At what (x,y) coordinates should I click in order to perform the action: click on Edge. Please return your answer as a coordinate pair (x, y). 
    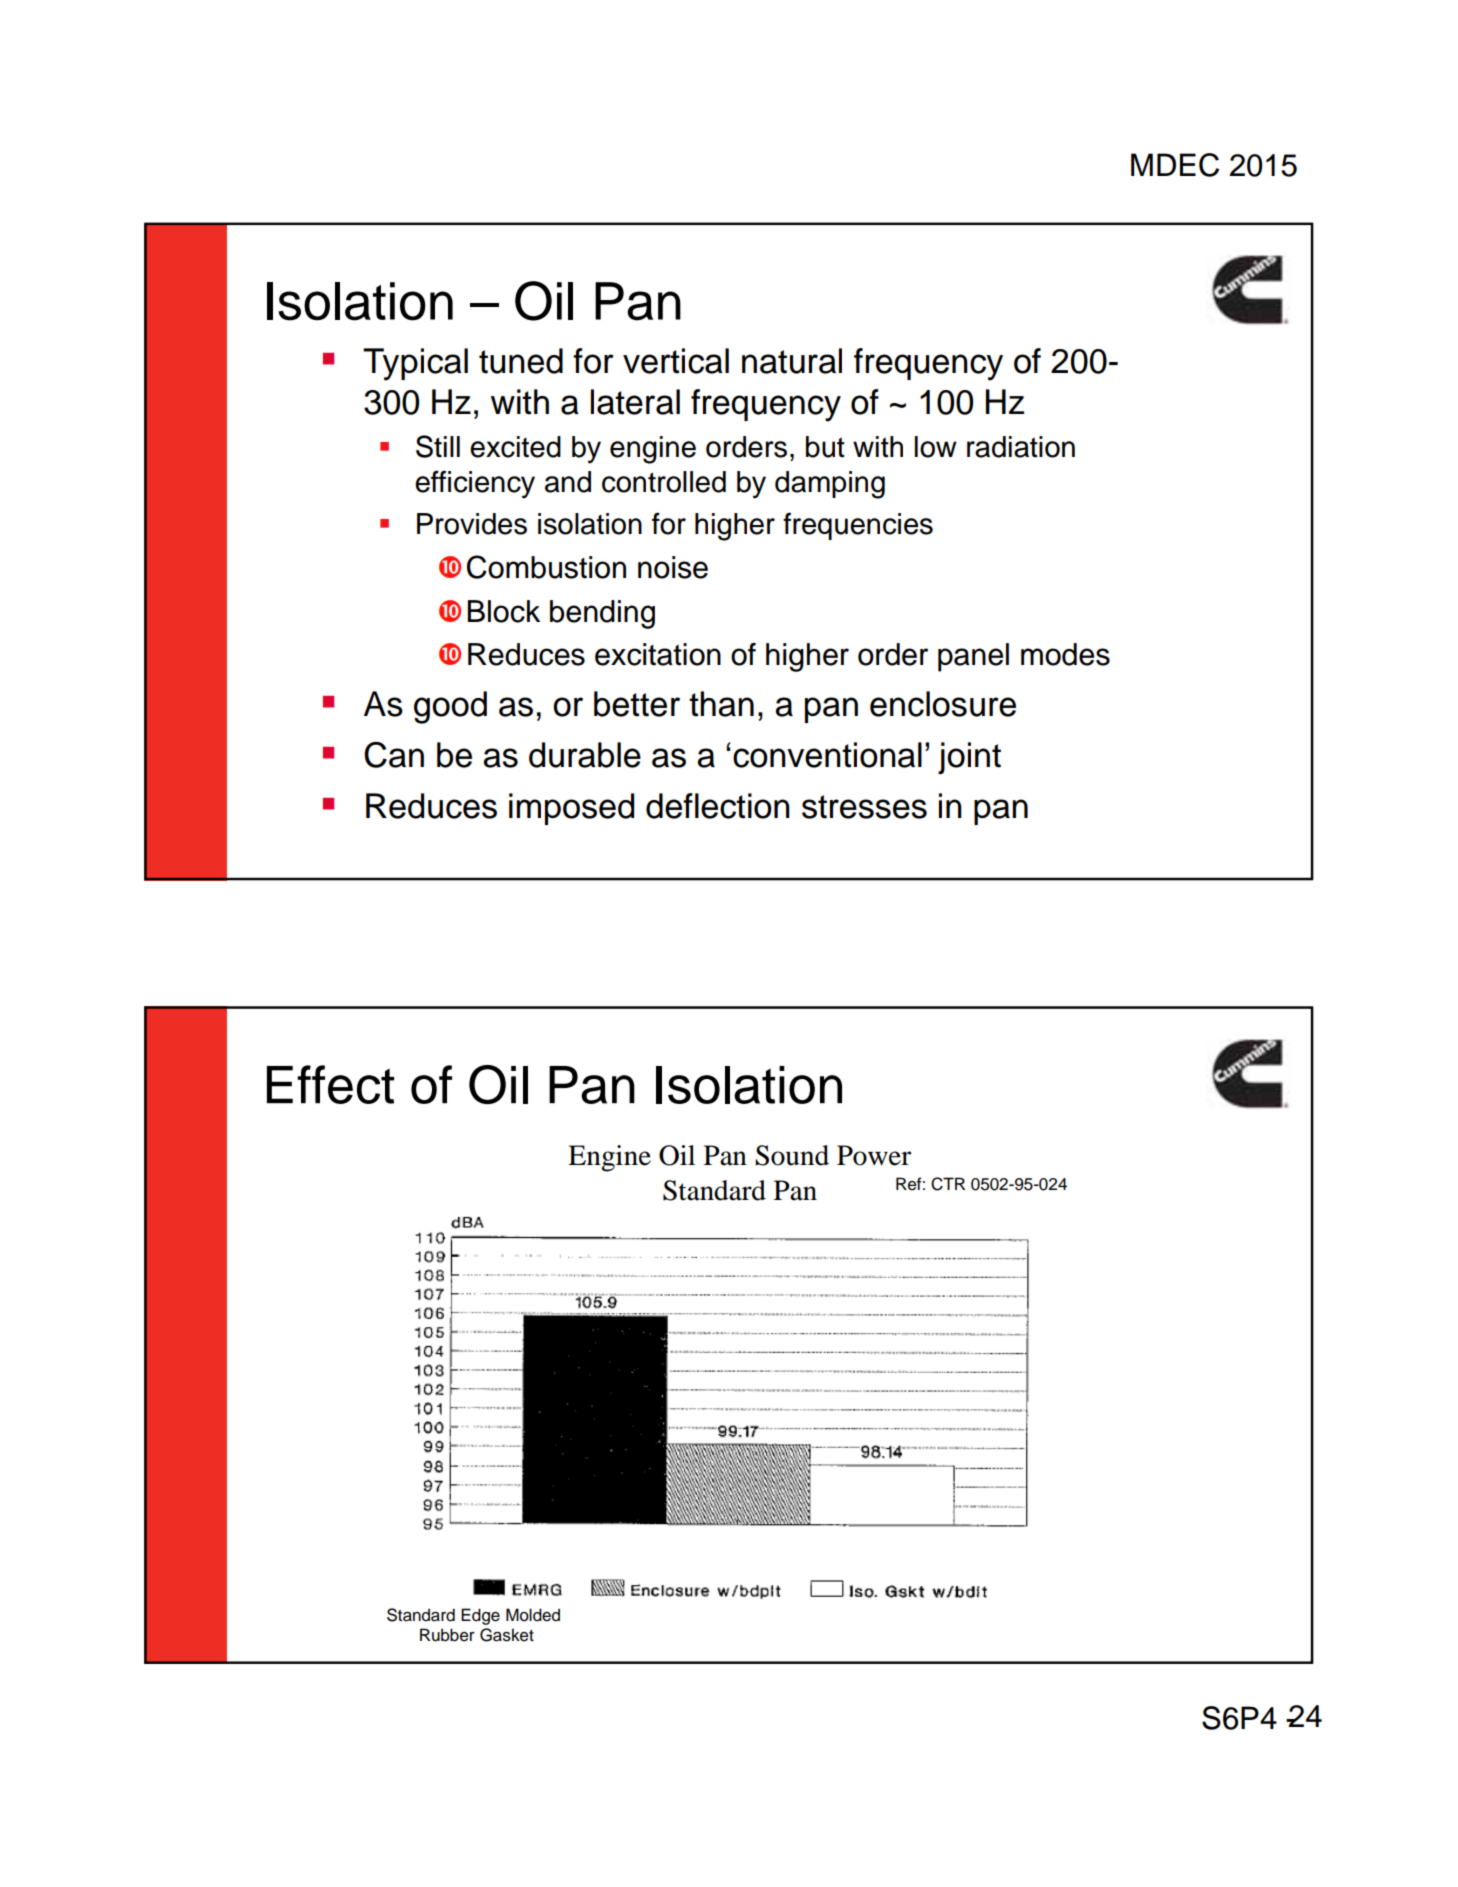
    Looking at the image, I should click on (480, 1616).
